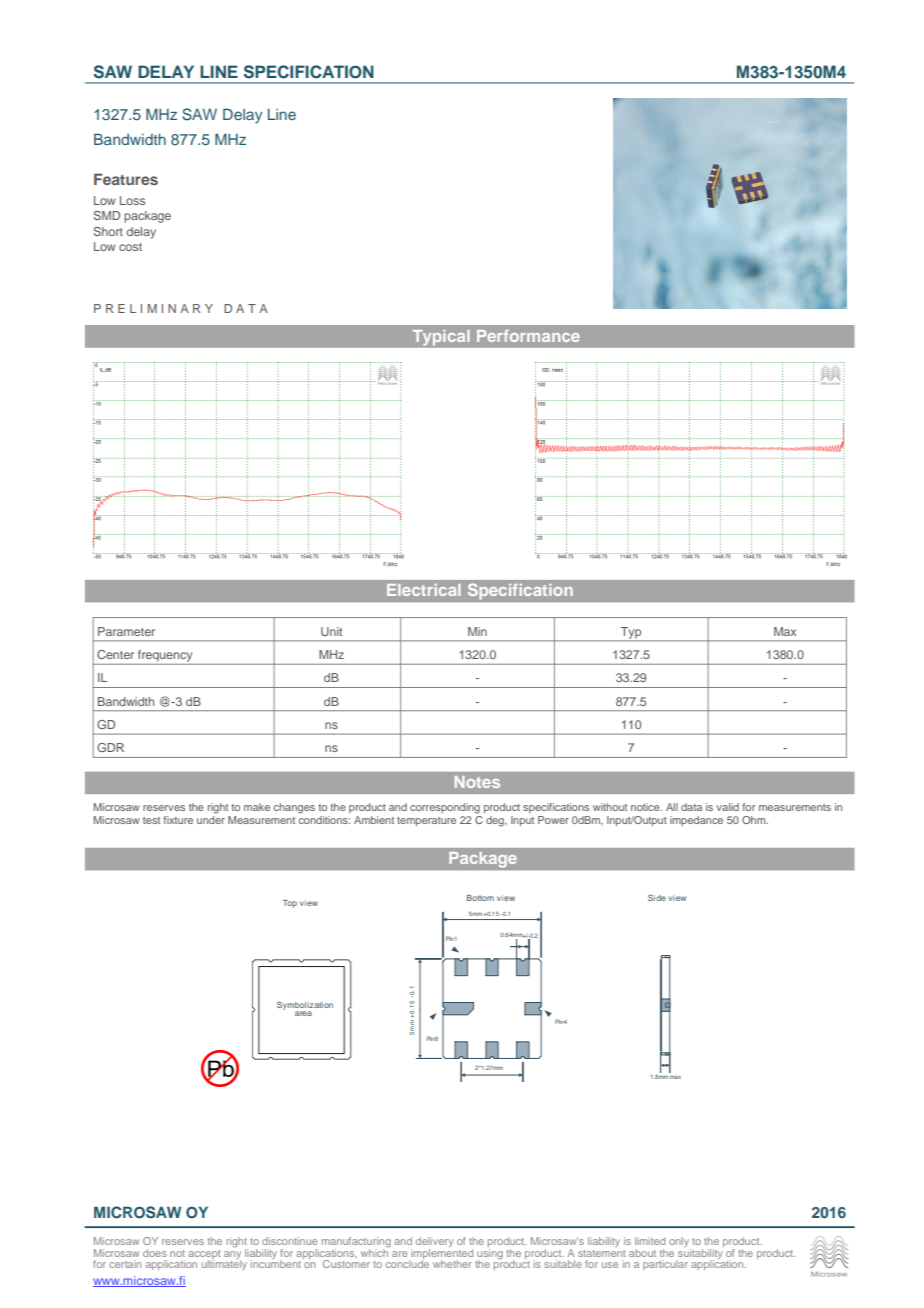 This screenshot has height=1308, width=924. Describe the element at coordinates (672, 807) in the screenshot. I see `All` at that location.
